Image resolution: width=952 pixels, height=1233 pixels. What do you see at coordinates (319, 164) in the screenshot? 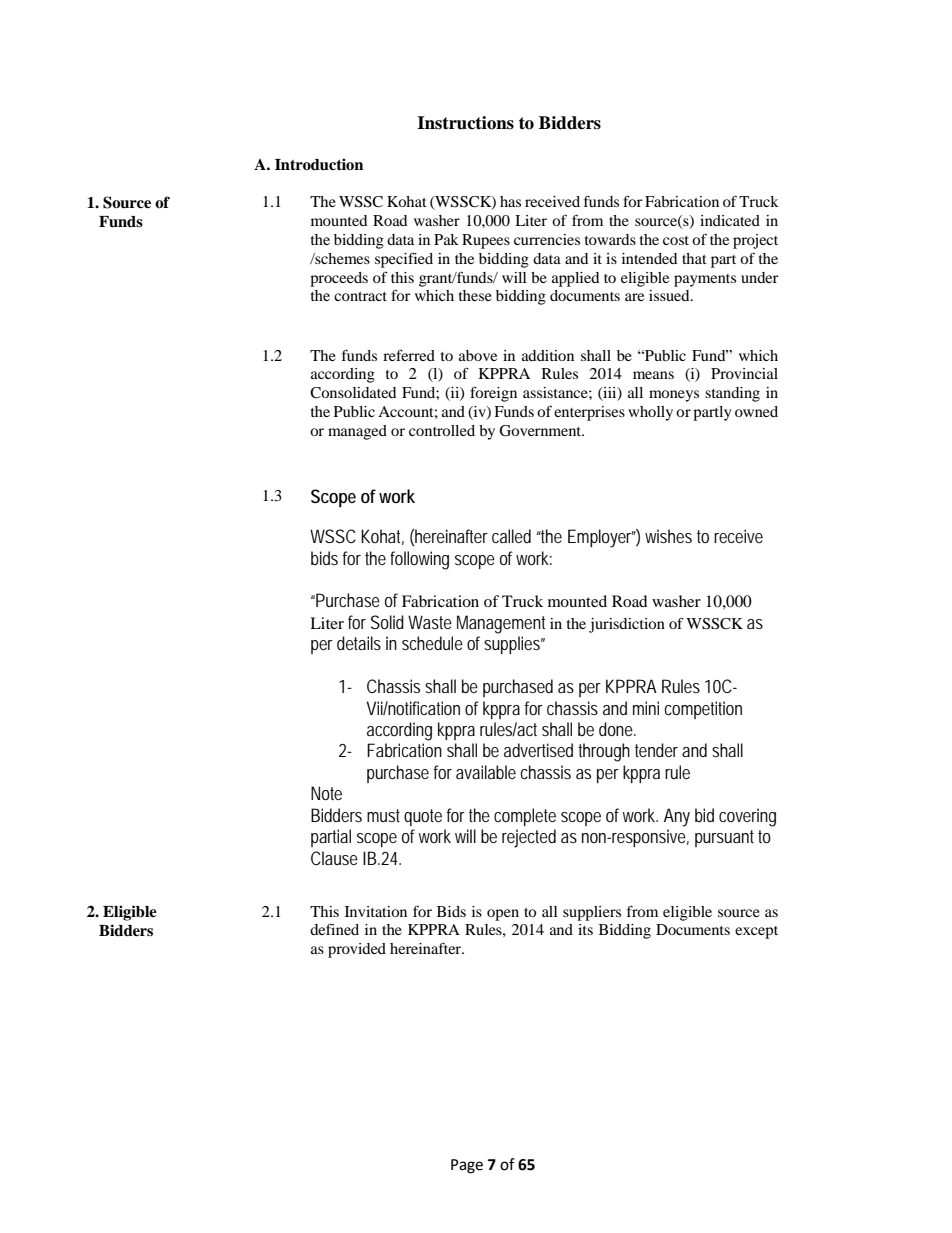
I see `Introduction` at bounding box center [319, 164].
